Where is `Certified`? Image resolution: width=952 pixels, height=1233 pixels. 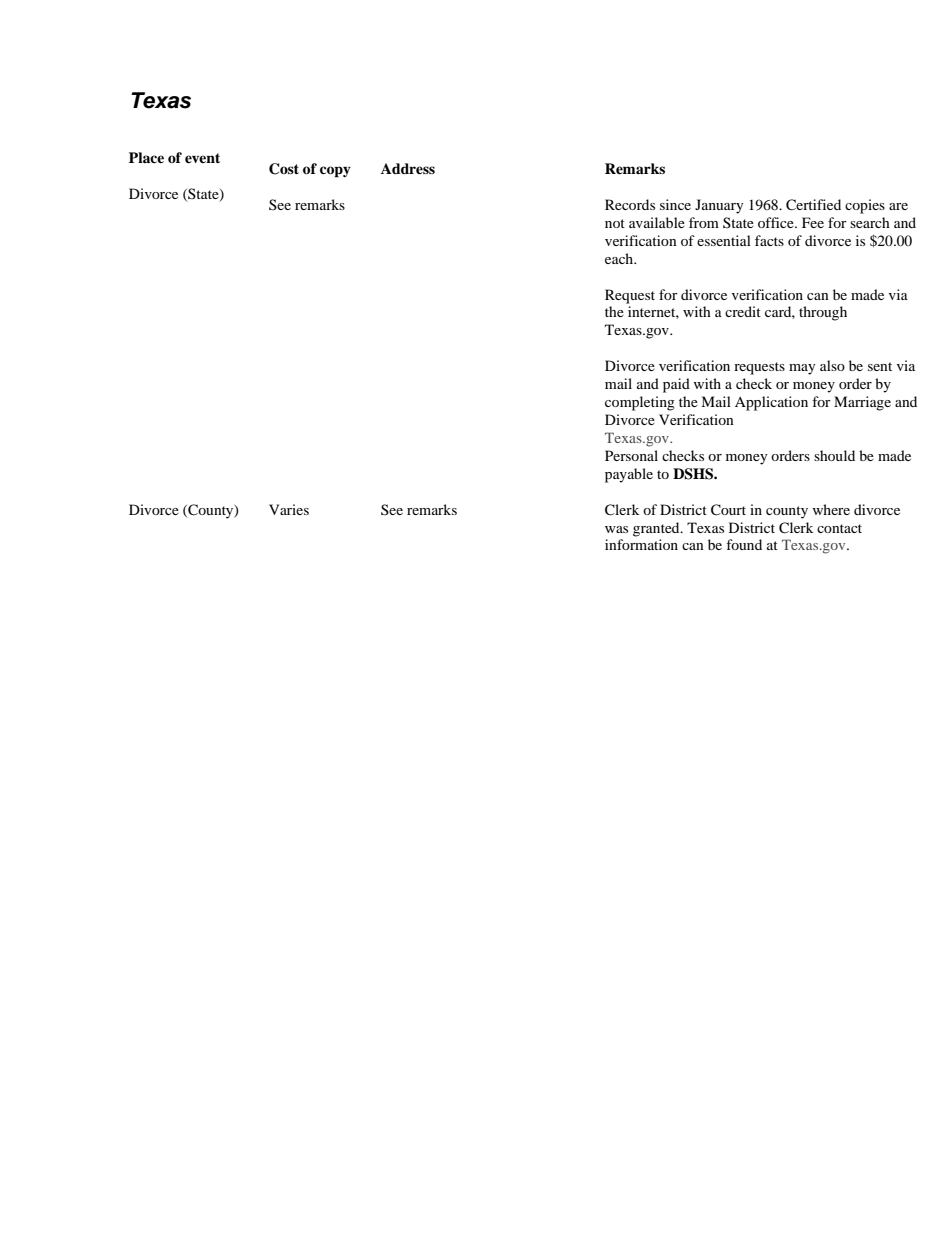 Certified is located at coordinates (813, 205).
